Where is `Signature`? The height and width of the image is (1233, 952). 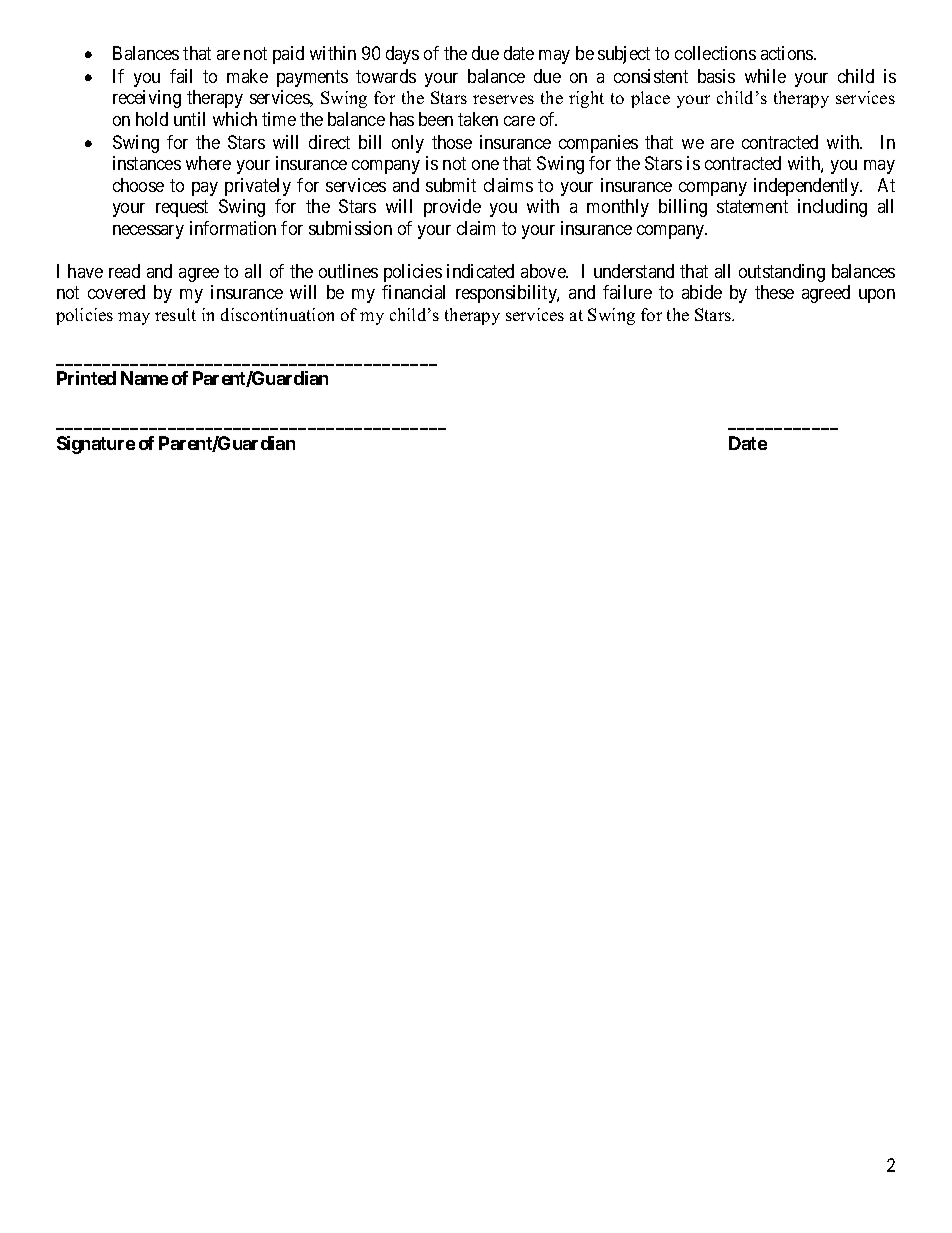 Signature is located at coordinates (96, 445).
